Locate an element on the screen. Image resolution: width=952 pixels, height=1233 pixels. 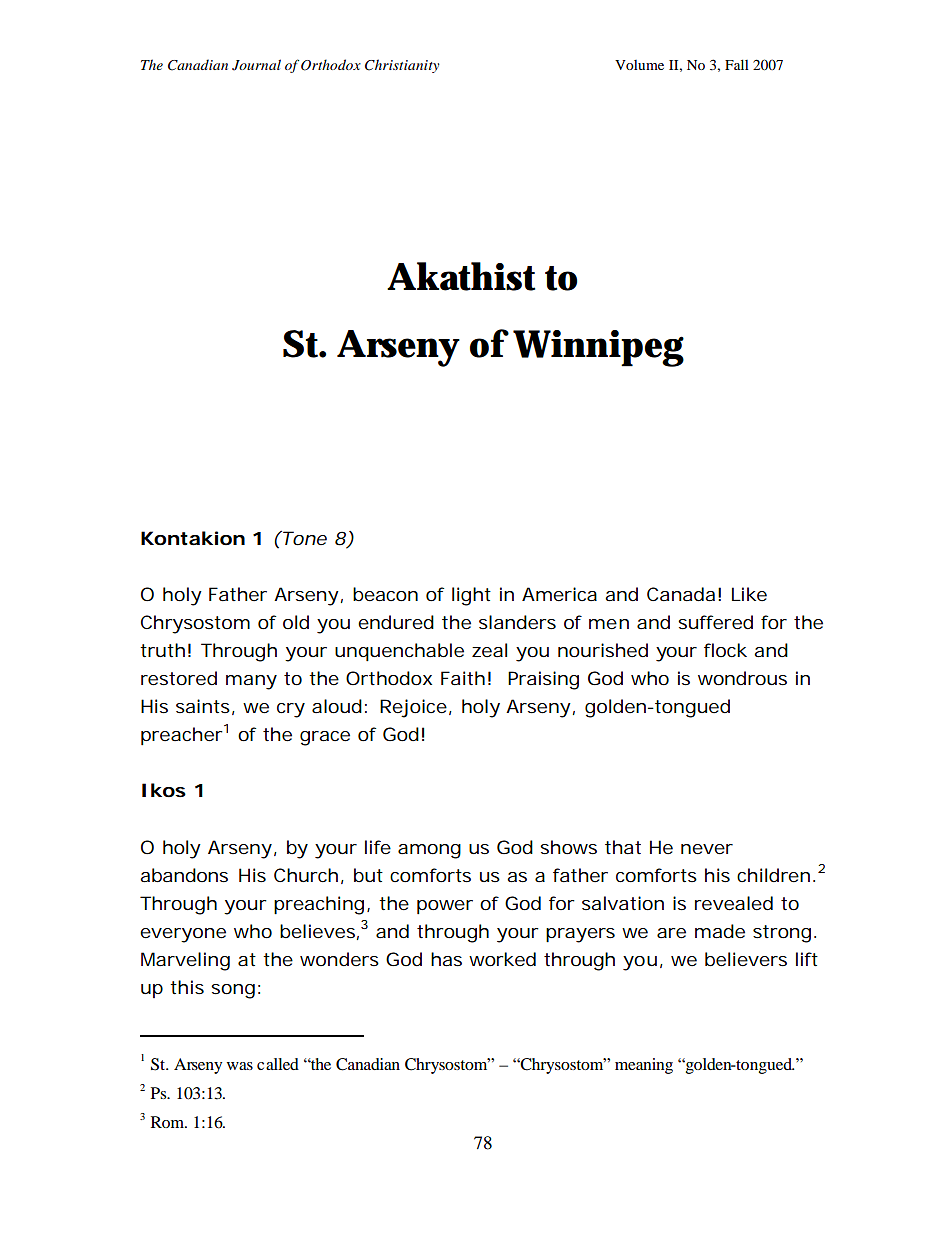
abandons is located at coordinates (184, 875).
